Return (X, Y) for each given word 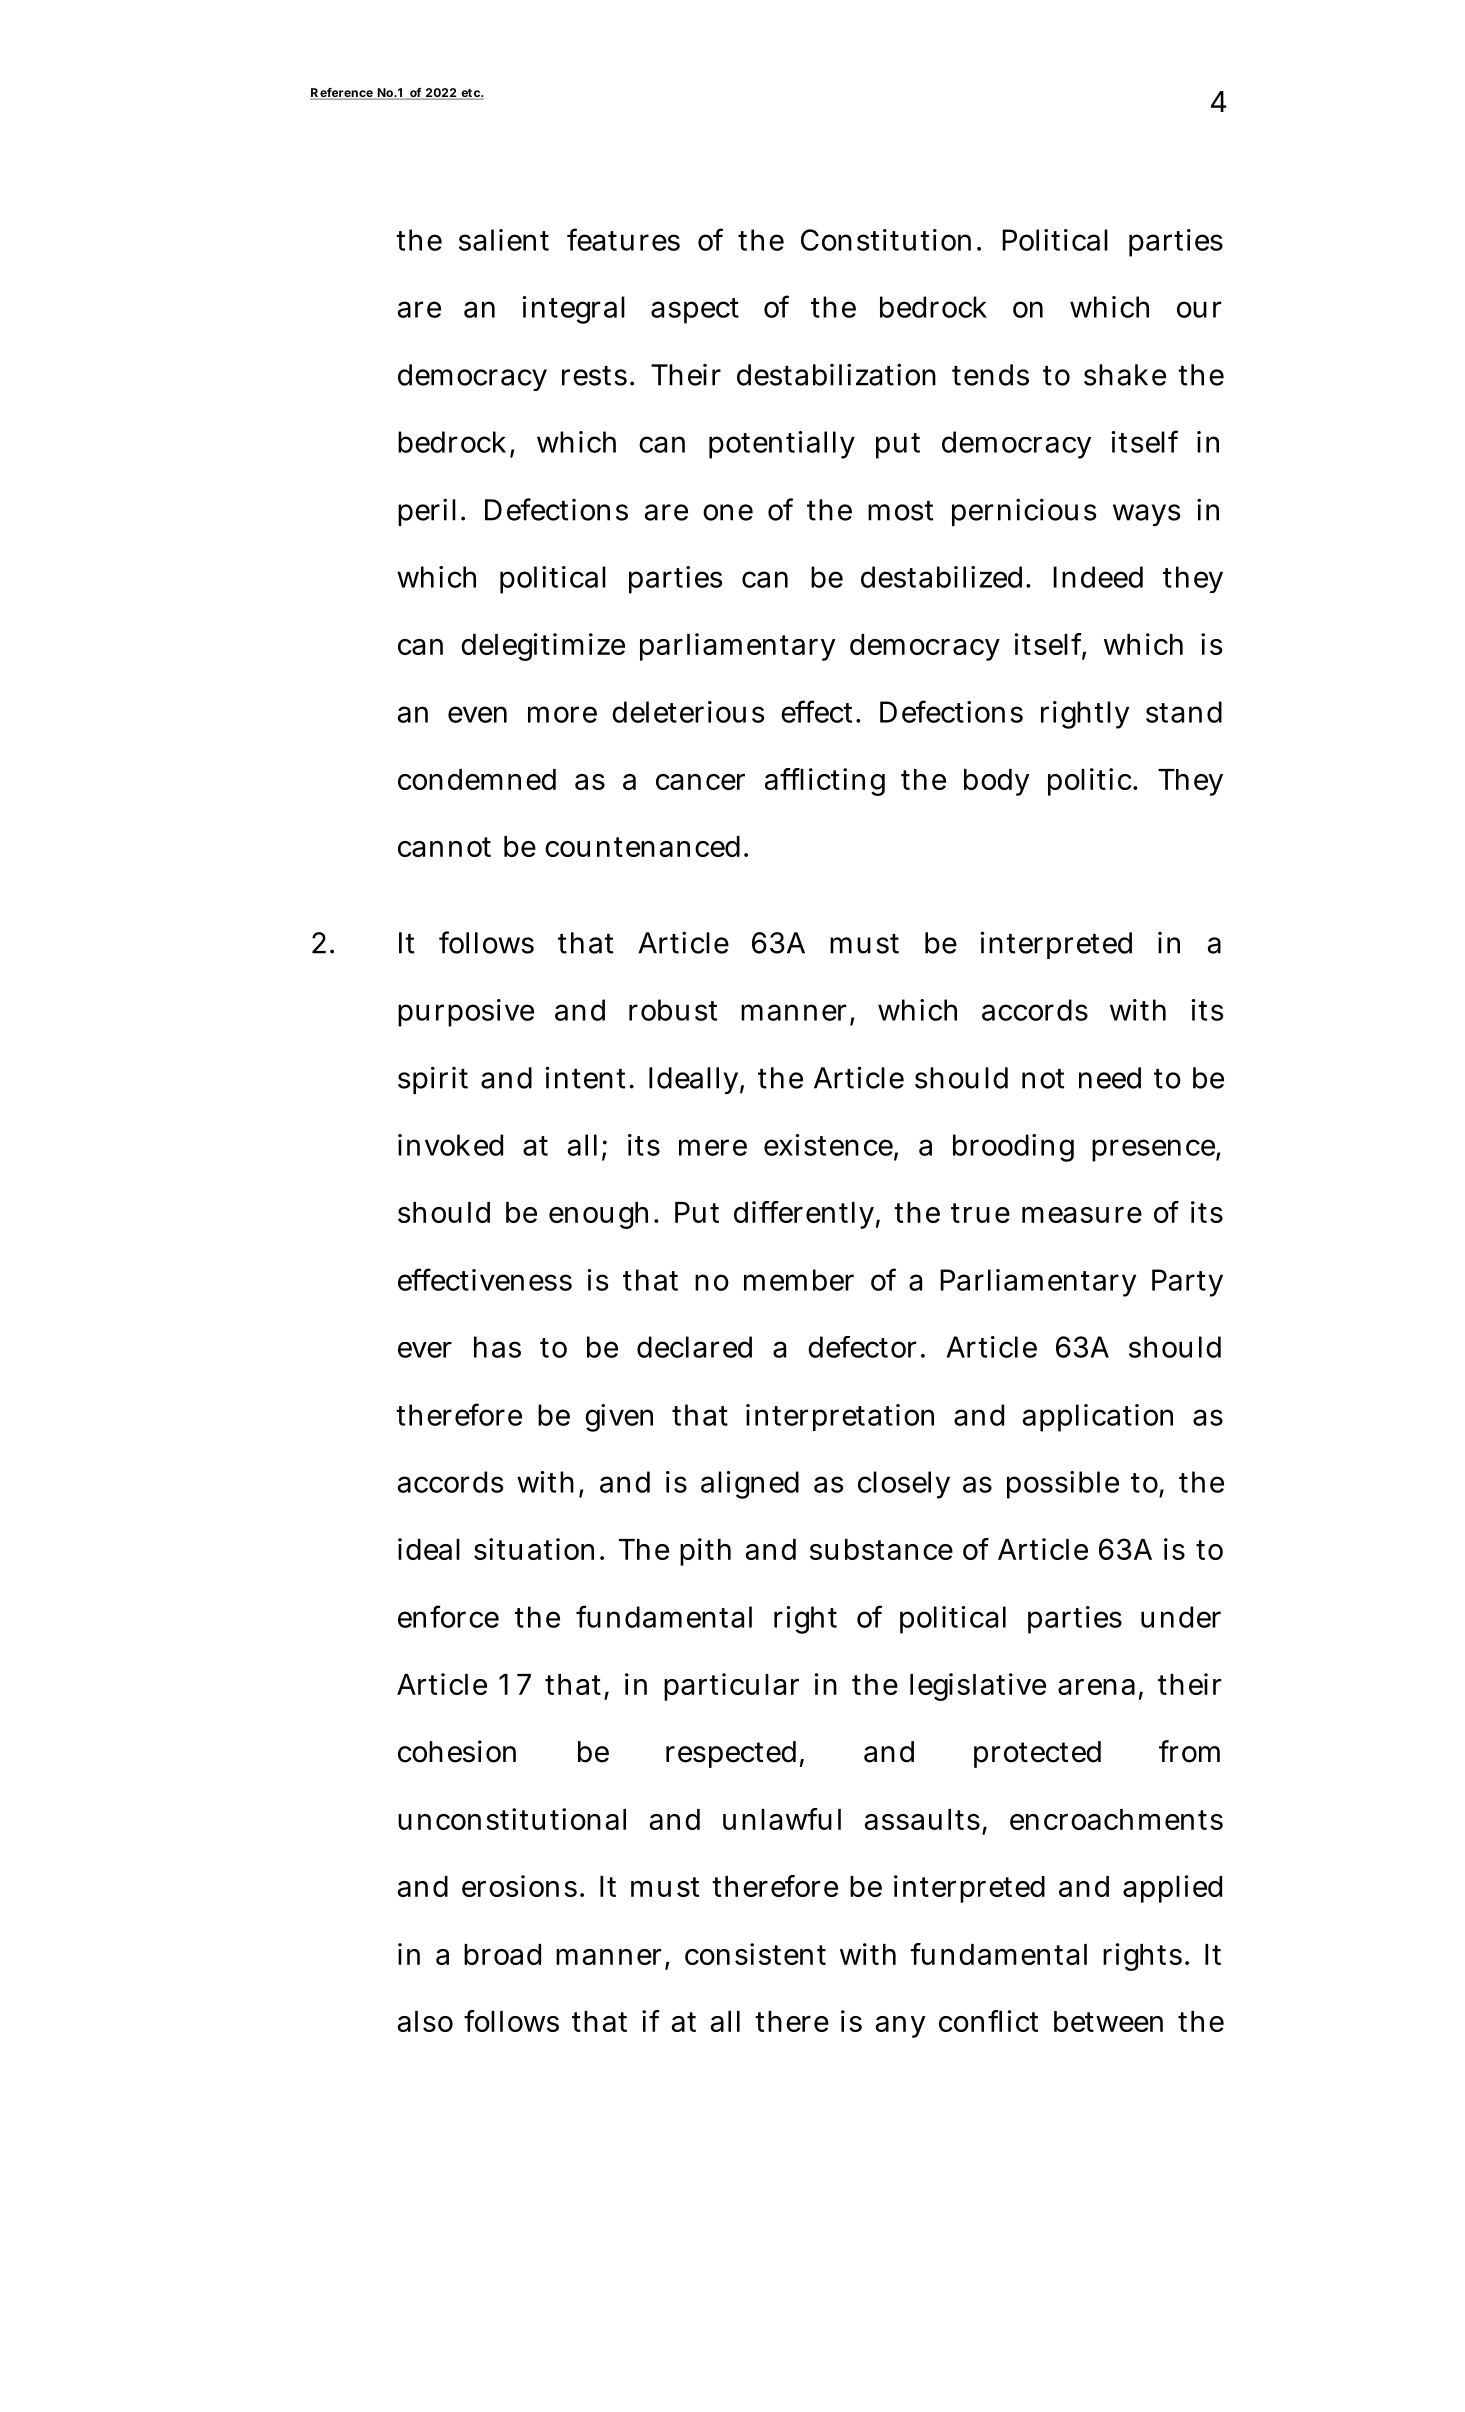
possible (1063, 1485)
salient (504, 240)
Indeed (1098, 577)
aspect (695, 311)
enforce (448, 1616)
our (1199, 309)
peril (427, 512)
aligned (750, 1485)
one (728, 512)
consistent (755, 1954)
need (1110, 1078)
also (425, 2021)
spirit (433, 1080)
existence (829, 1146)
